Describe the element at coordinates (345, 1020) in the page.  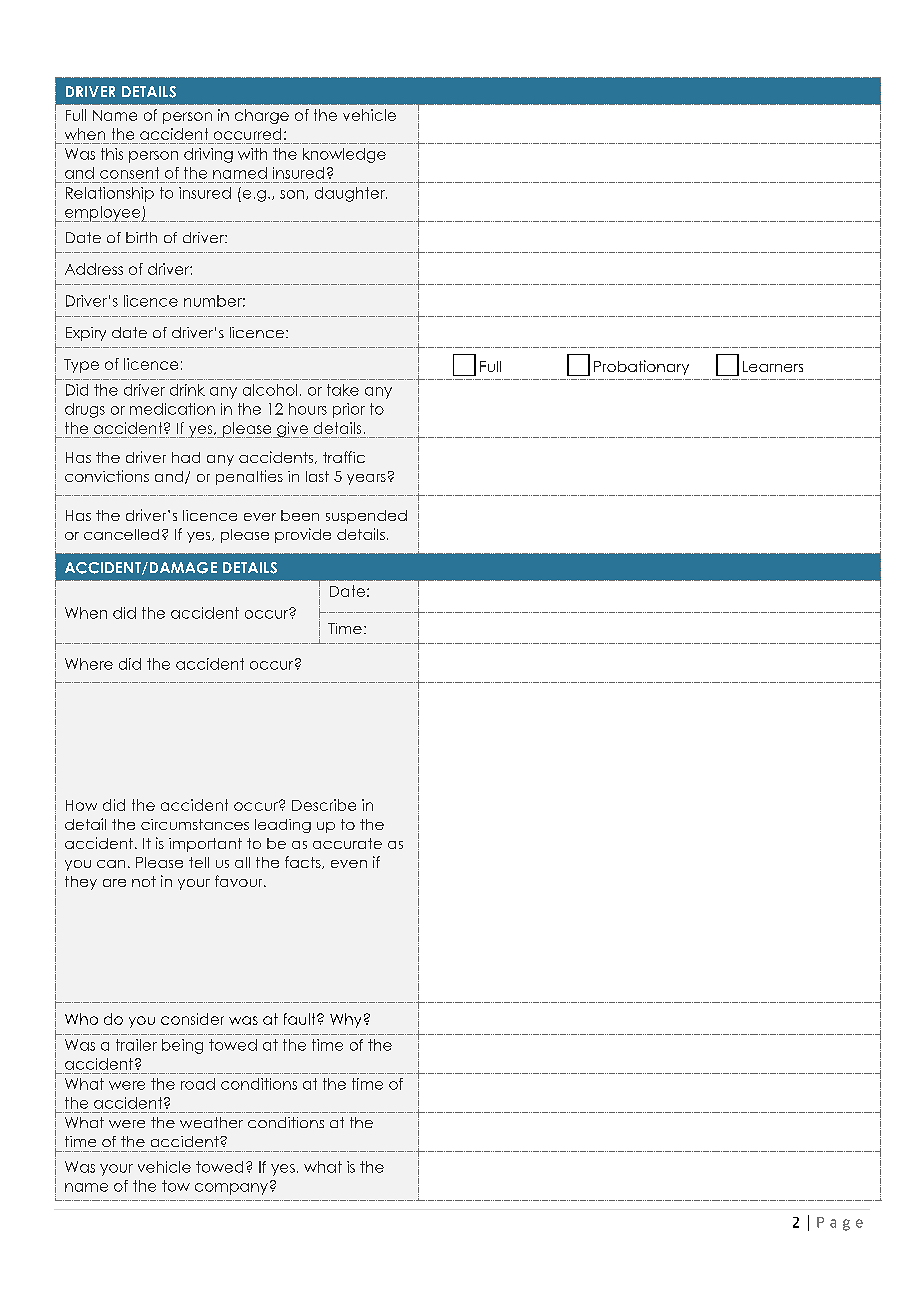
I see `Why` at that location.
